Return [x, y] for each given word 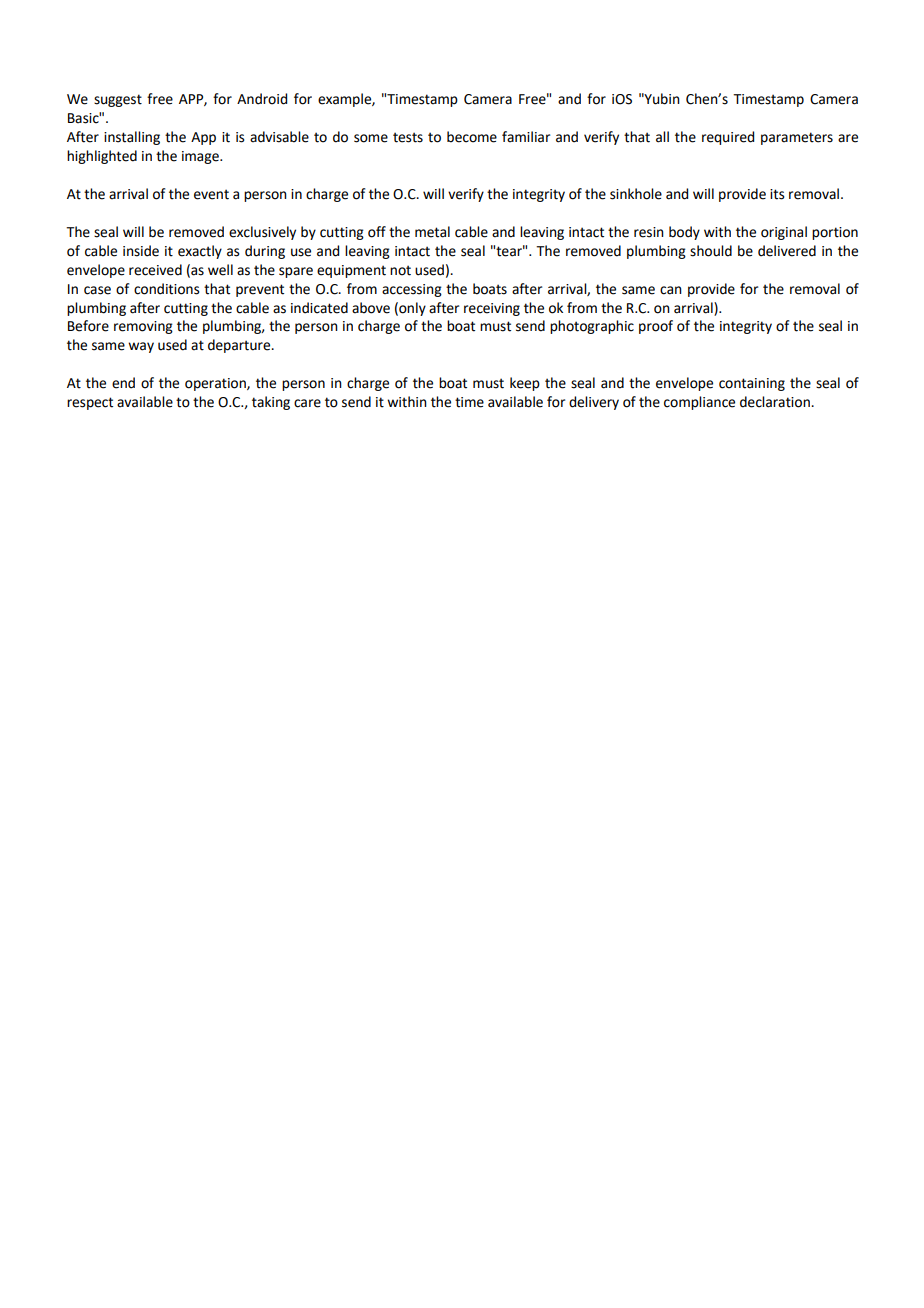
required [728, 138]
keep [525, 384]
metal [432, 232]
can [671, 290]
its [777, 194]
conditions [167, 289]
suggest [118, 100]
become [472, 137]
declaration [776, 402]
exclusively [262, 233]
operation [216, 384]
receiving [492, 309]
